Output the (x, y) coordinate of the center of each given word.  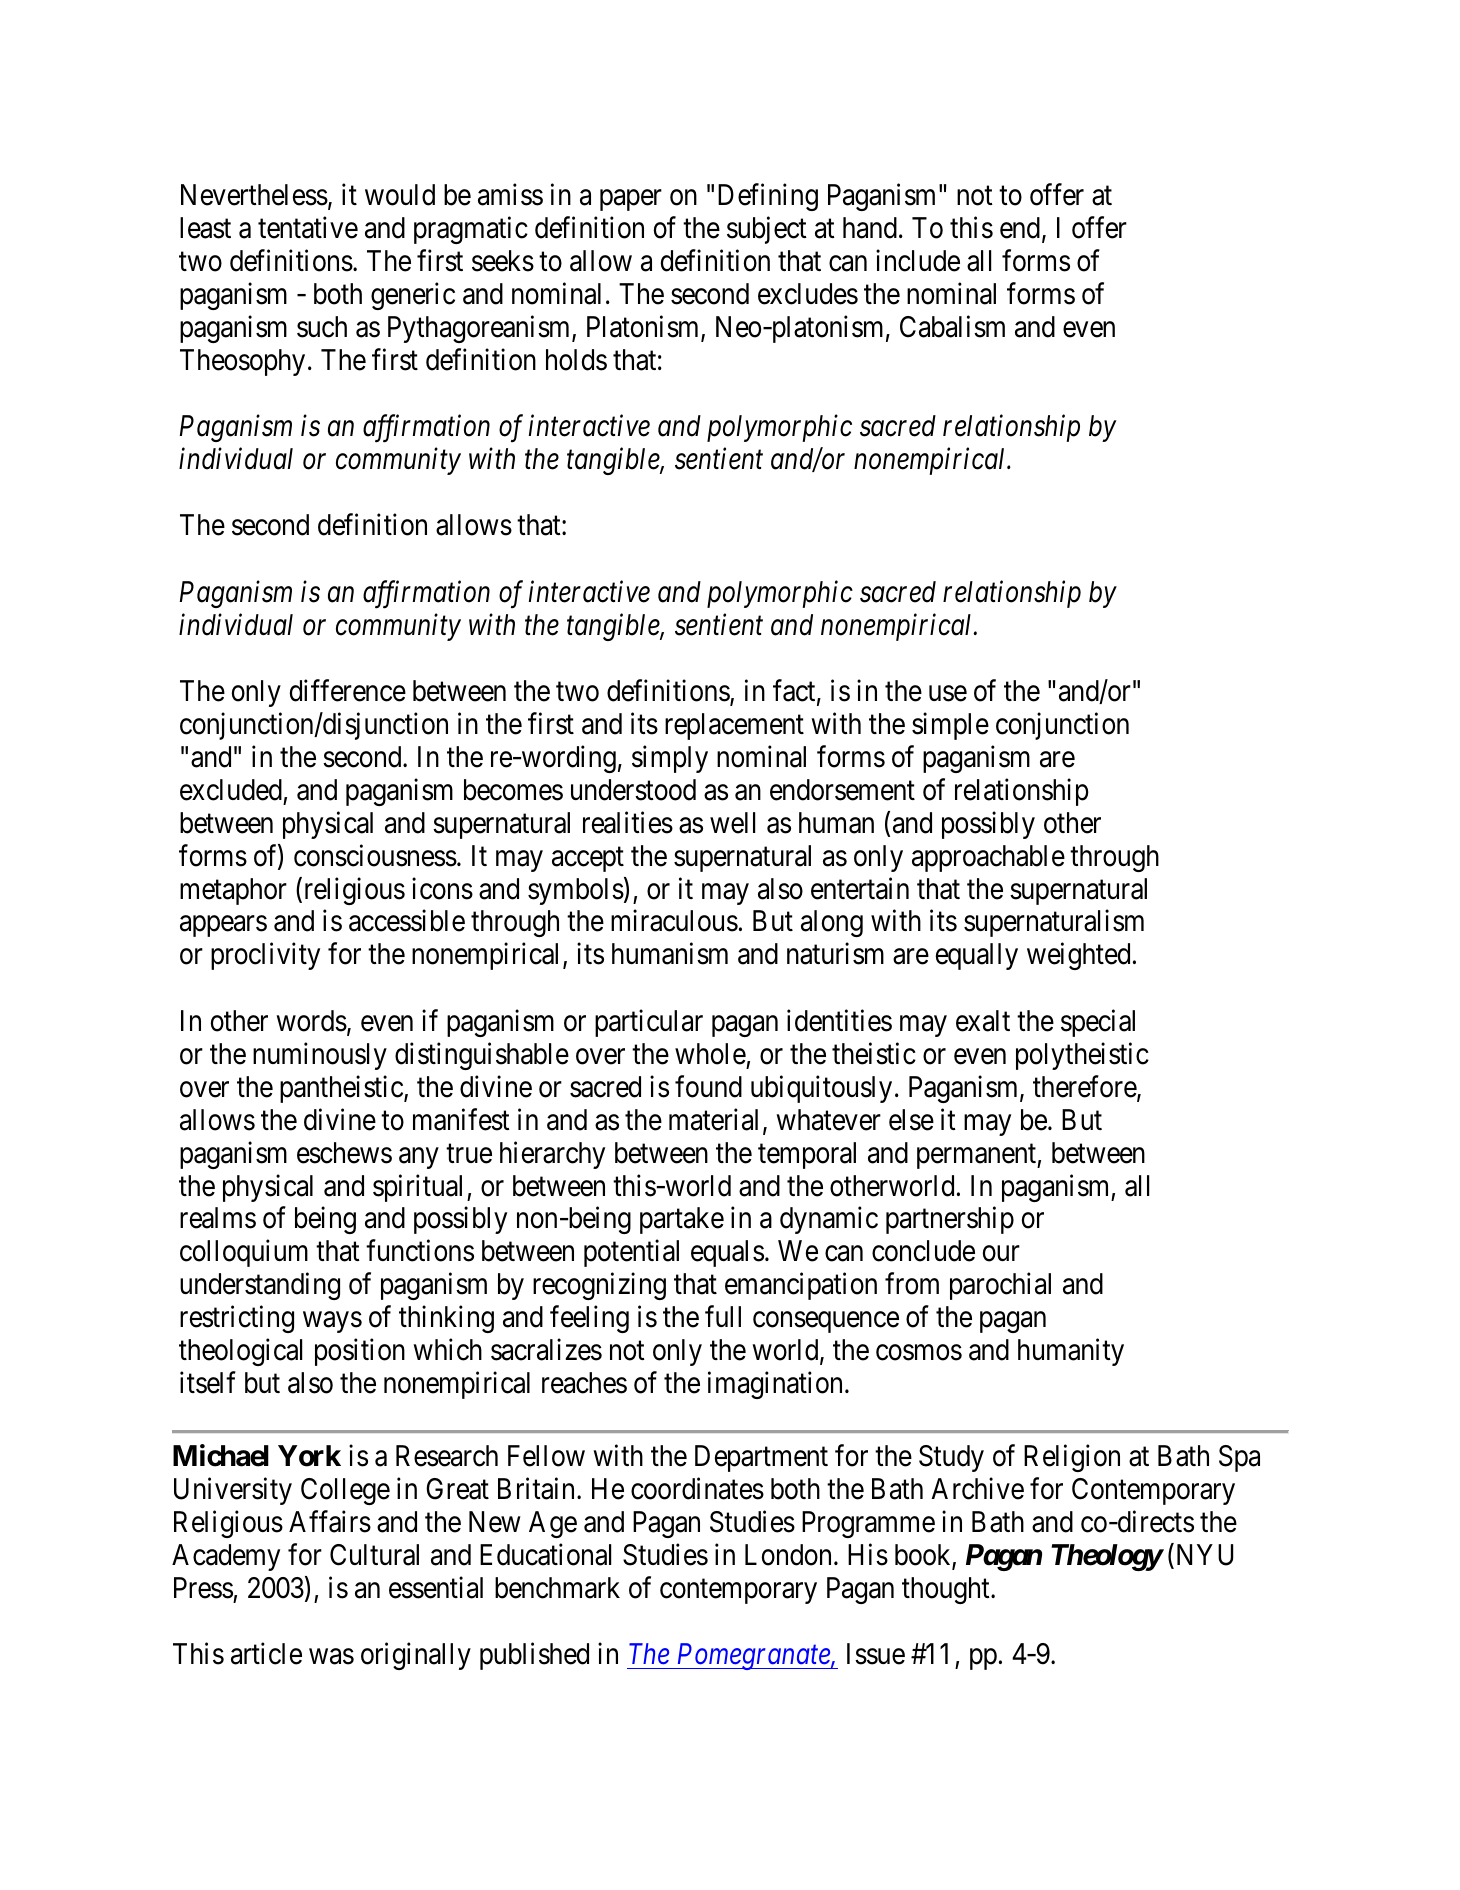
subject (767, 230)
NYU (1203, 1556)
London (788, 1555)
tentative (308, 228)
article (266, 1654)
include (918, 260)
